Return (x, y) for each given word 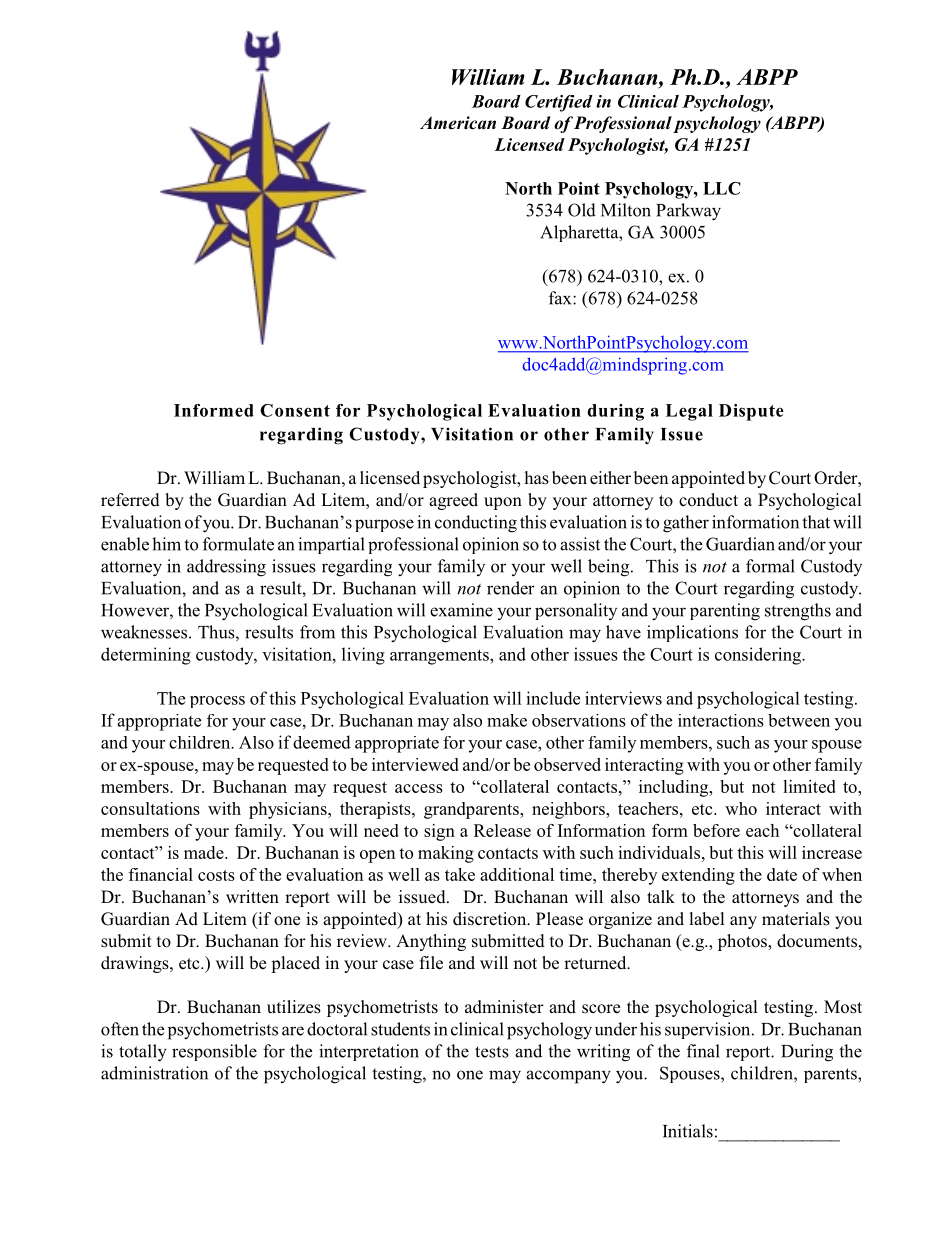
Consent (295, 410)
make (507, 720)
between (799, 720)
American (458, 123)
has (536, 478)
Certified (559, 103)
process (217, 702)
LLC (722, 188)
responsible (214, 1052)
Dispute (751, 412)
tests (492, 1052)
